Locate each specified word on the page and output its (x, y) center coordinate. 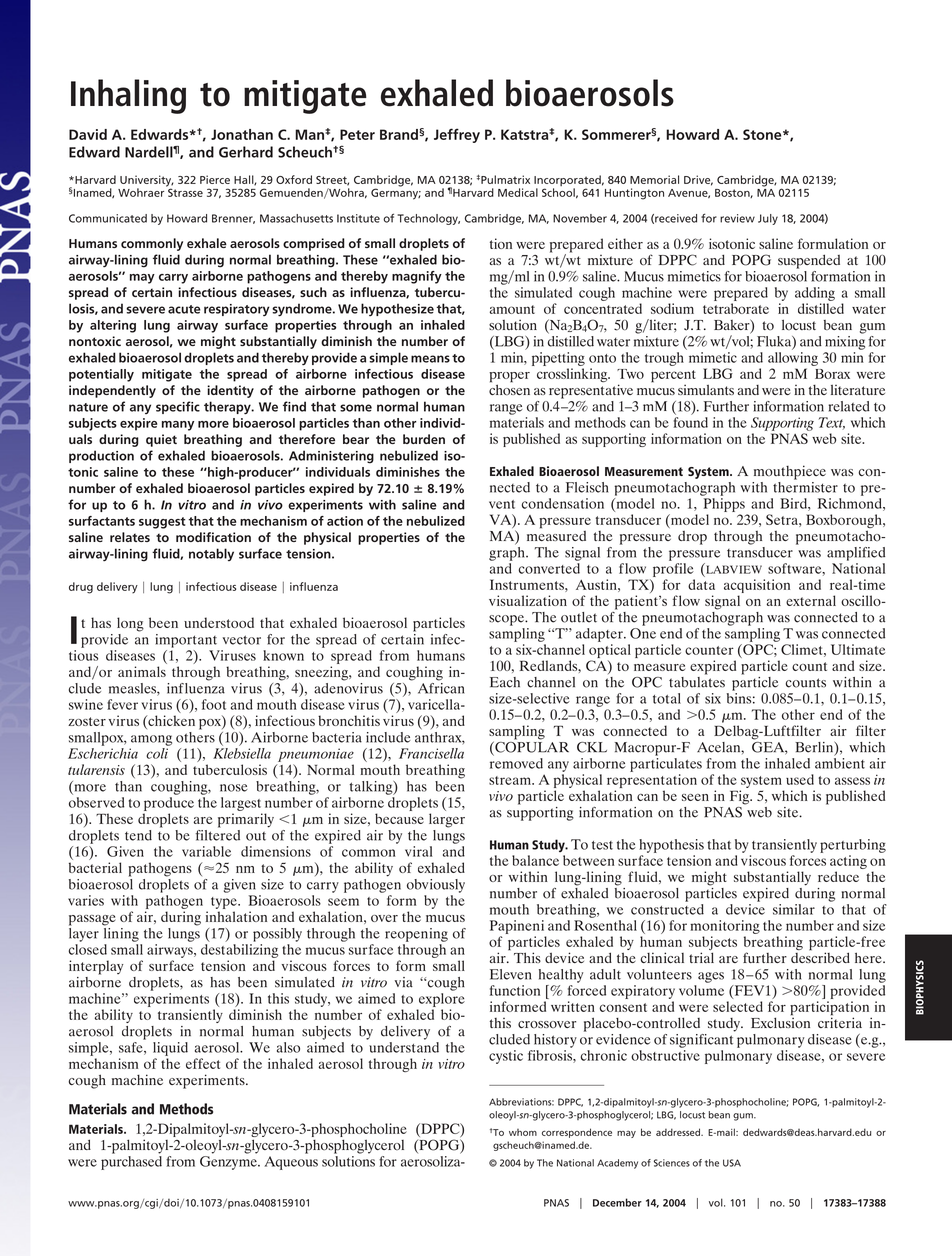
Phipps (724, 505)
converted (549, 568)
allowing (793, 359)
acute (184, 309)
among (151, 740)
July (768, 219)
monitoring (725, 927)
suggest (162, 523)
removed (516, 762)
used (800, 779)
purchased (131, 1161)
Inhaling (128, 96)
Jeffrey (457, 135)
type (225, 903)
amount (512, 309)
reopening (416, 935)
